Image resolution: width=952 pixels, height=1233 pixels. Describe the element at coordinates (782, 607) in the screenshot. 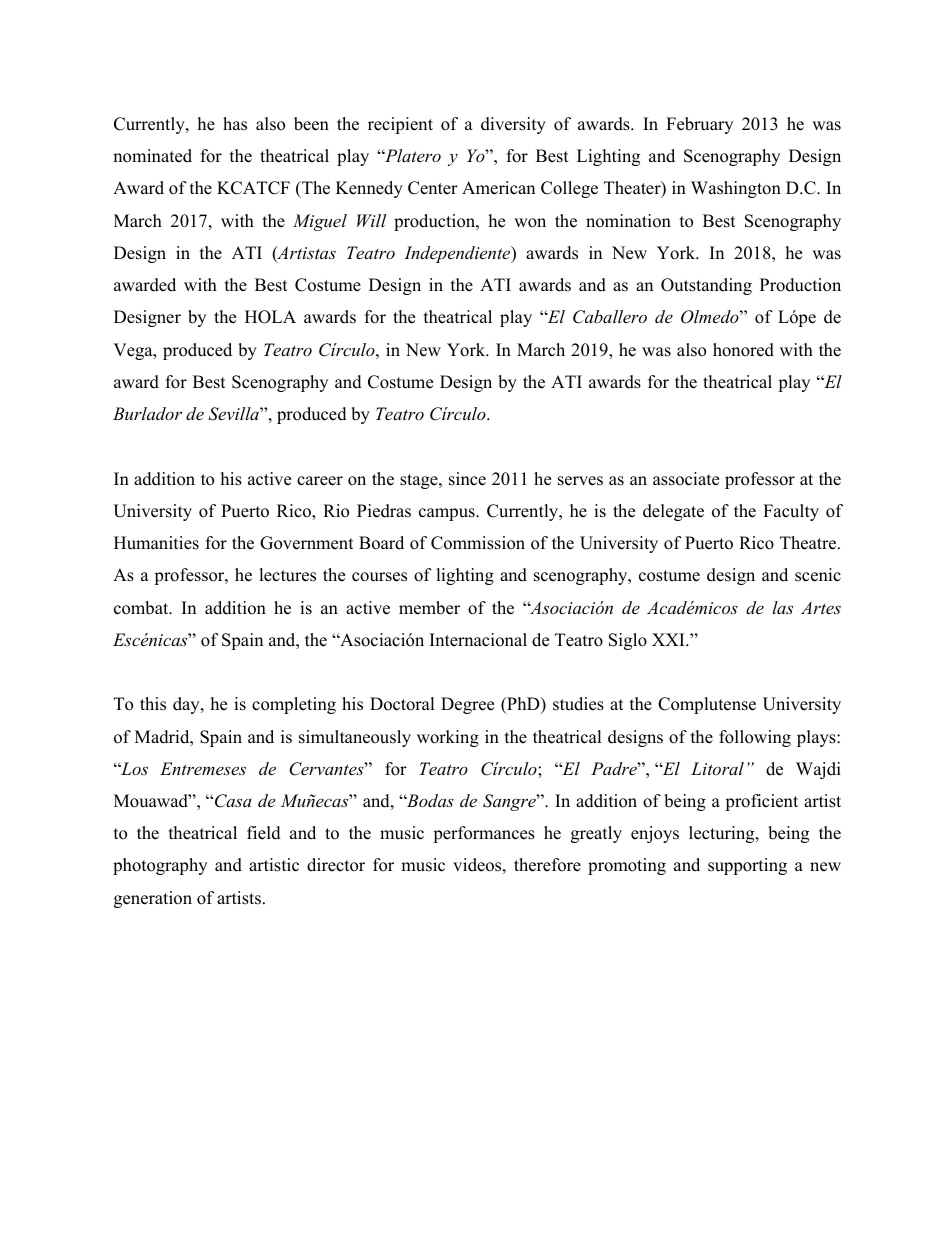

I see `las` at that location.
